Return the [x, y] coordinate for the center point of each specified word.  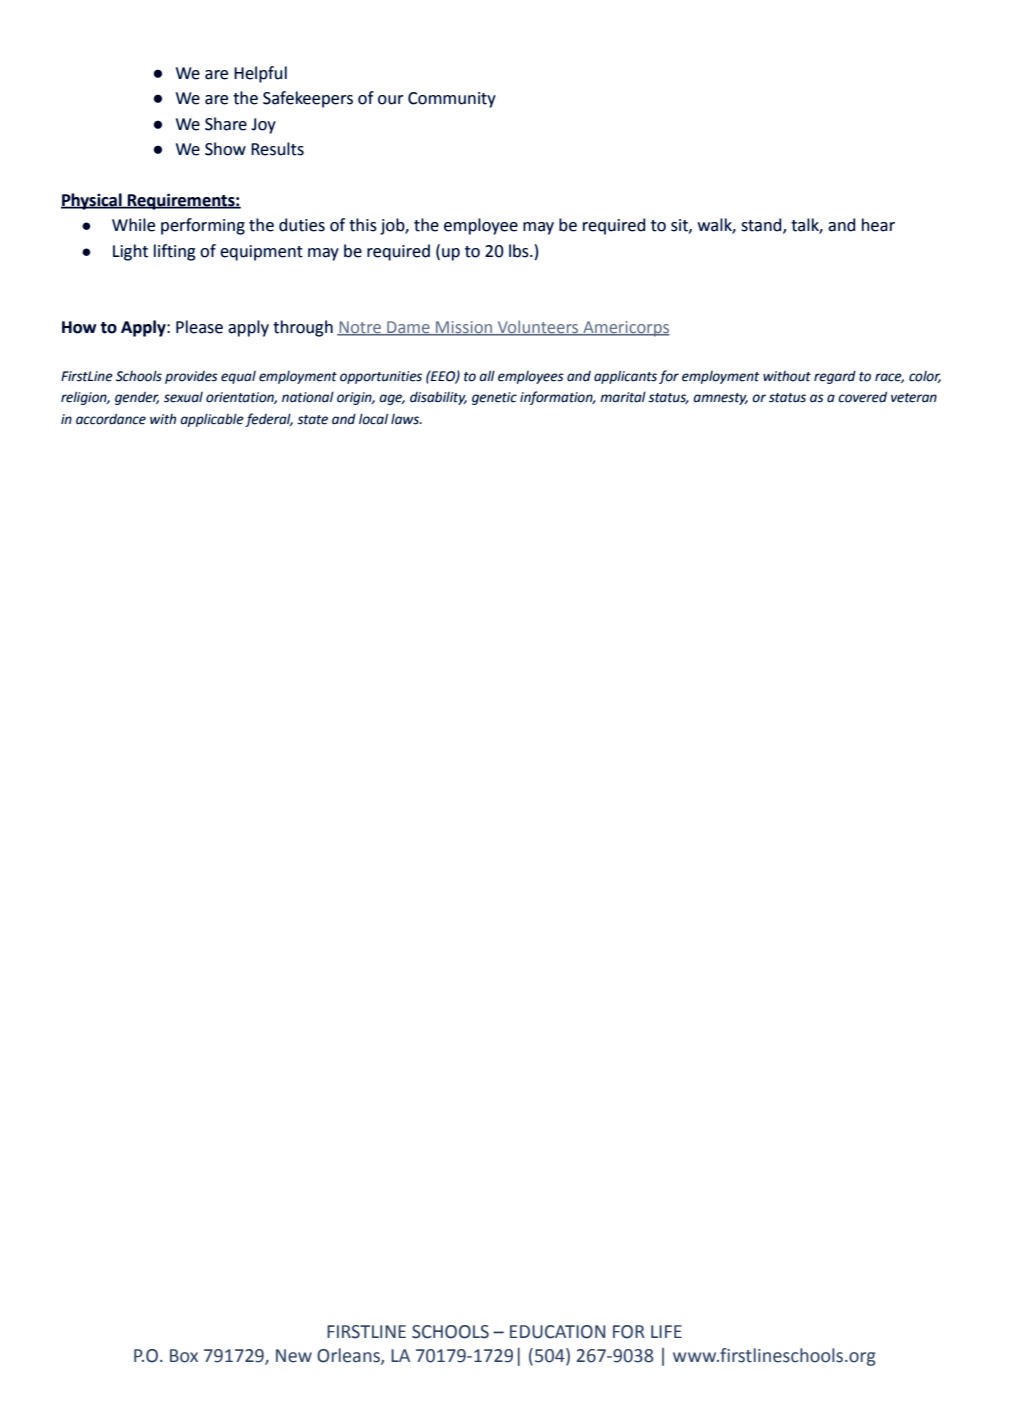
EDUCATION [557, 1332]
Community [452, 100]
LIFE [666, 1331]
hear [878, 225]
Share [226, 124]
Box [184, 1356]
